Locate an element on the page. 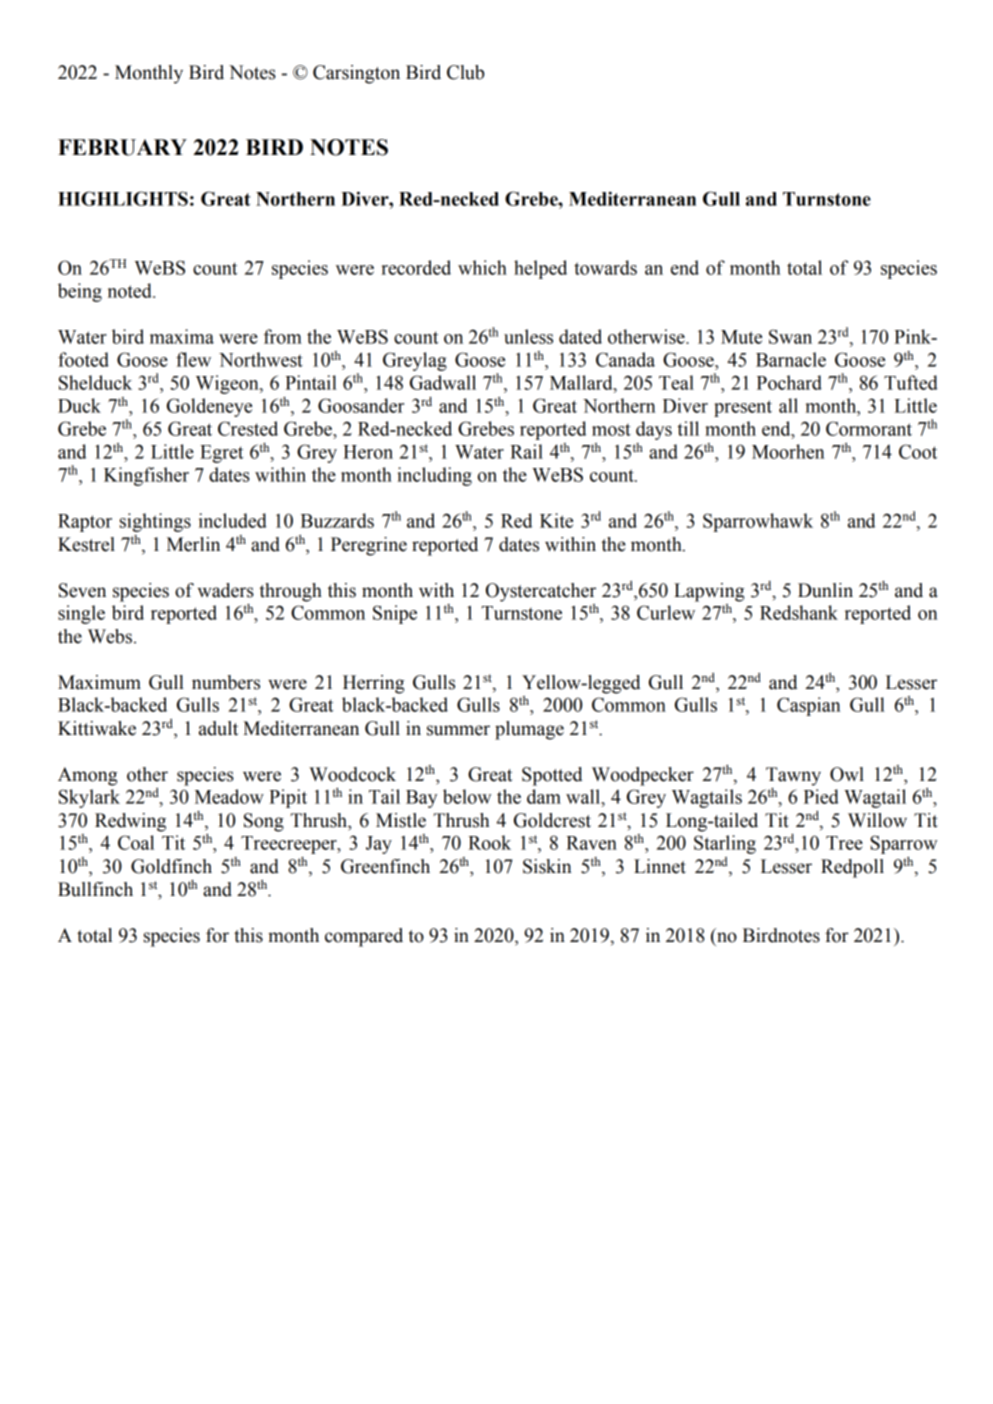 Image resolution: width=993 pixels, height=1404 pixels. numbers is located at coordinates (226, 682).
